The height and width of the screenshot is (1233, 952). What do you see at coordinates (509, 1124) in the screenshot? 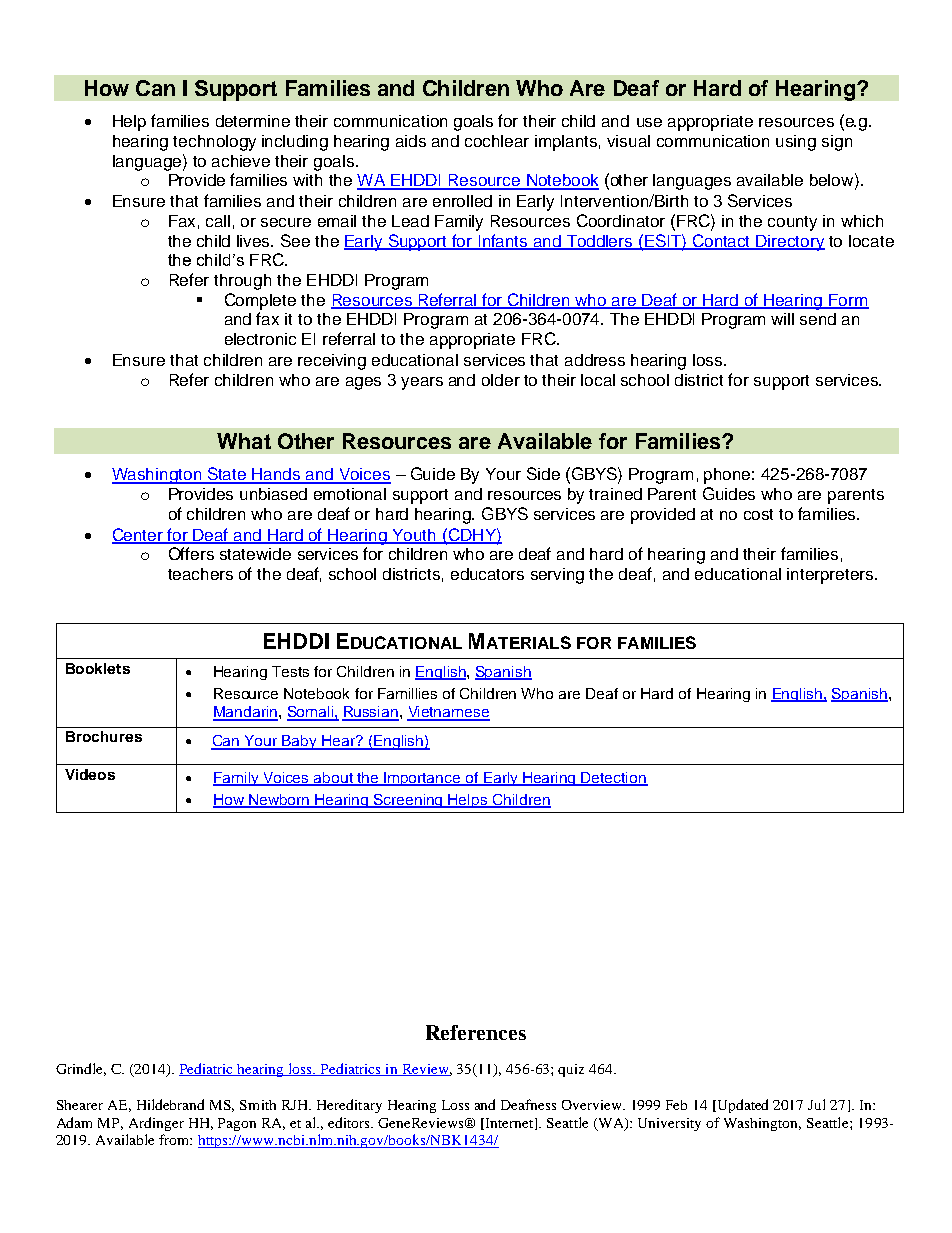
I see `Internet` at bounding box center [509, 1124].
